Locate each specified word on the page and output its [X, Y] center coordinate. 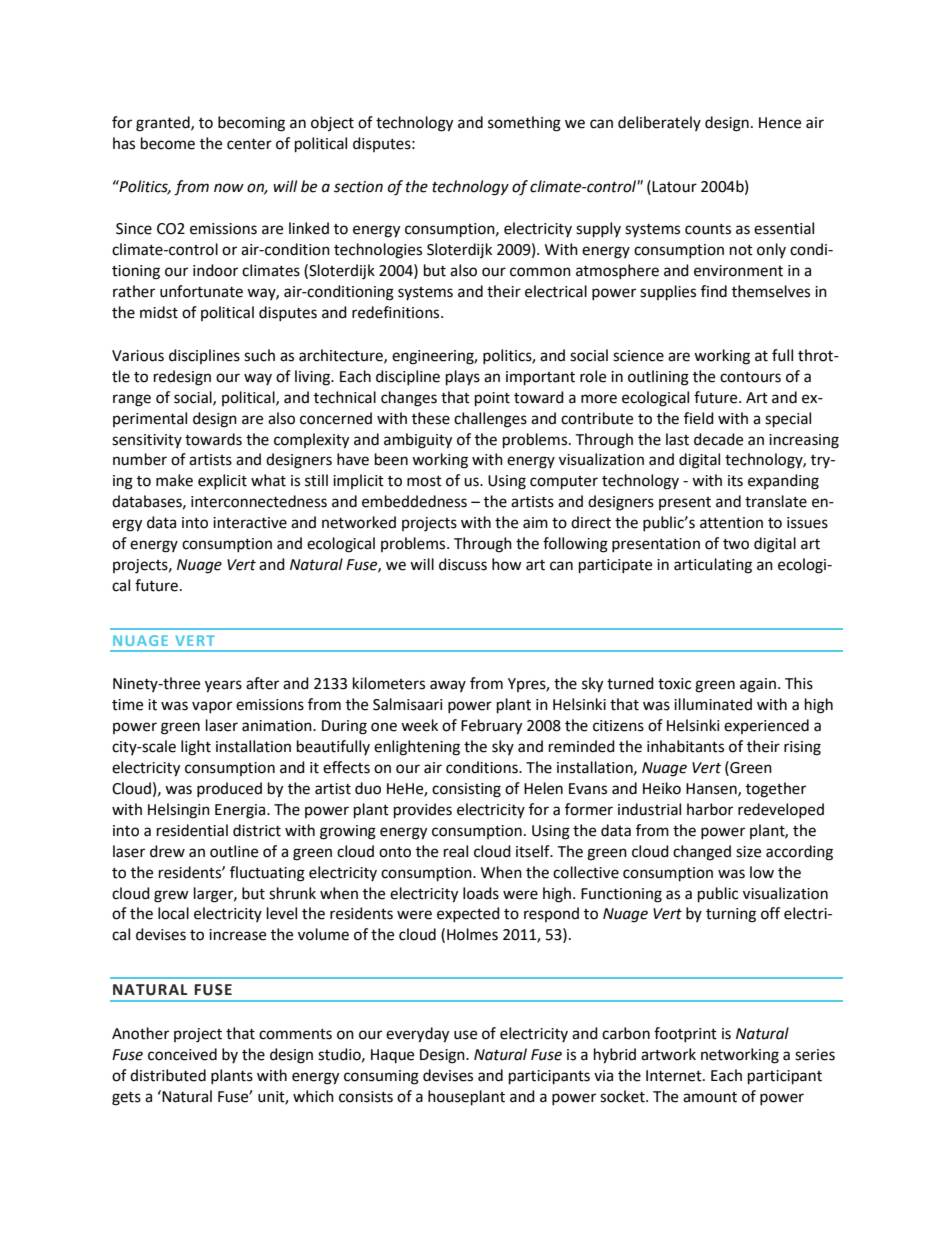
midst [159, 312]
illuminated [713, 704]
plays [463, 378]
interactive [250, 523]
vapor [212, 707]
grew [171, 896]
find [714, 291]
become [168, 143]
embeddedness [414, 501]
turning [731, 915]
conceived [182, 1054]
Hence [780, 123]
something [524, 124]
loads [481, 893]
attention [731, 523]
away [448, 686]
